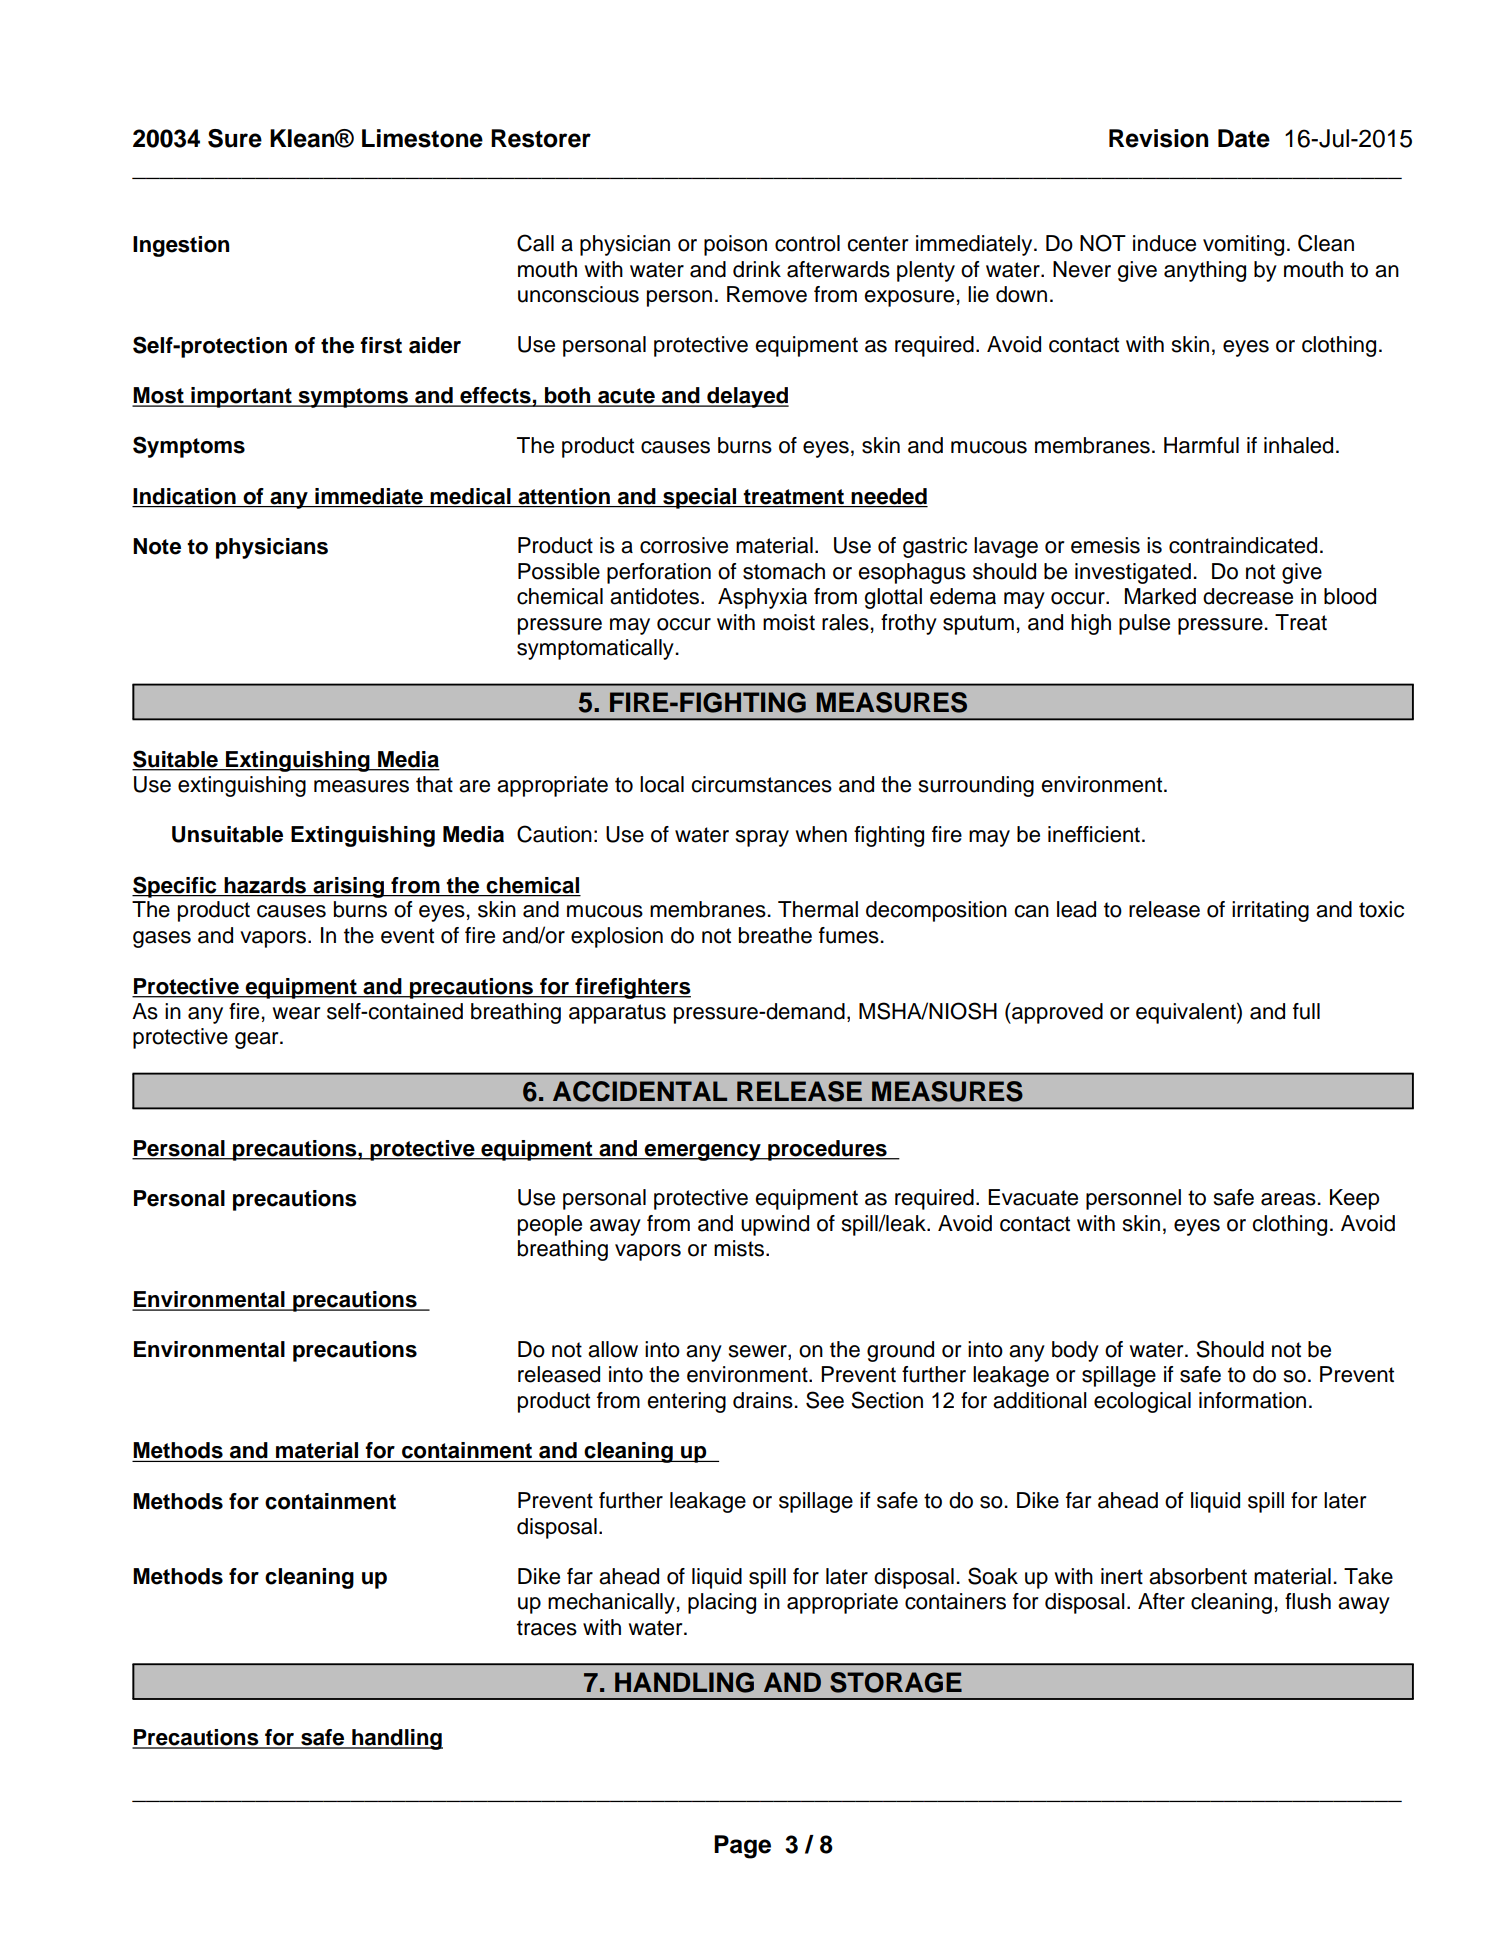 The width and height of the screenshot is (1504, 1946). Describe the element at coordinates (1289, 1199) in the screenshot. I see `areas` at that location.
